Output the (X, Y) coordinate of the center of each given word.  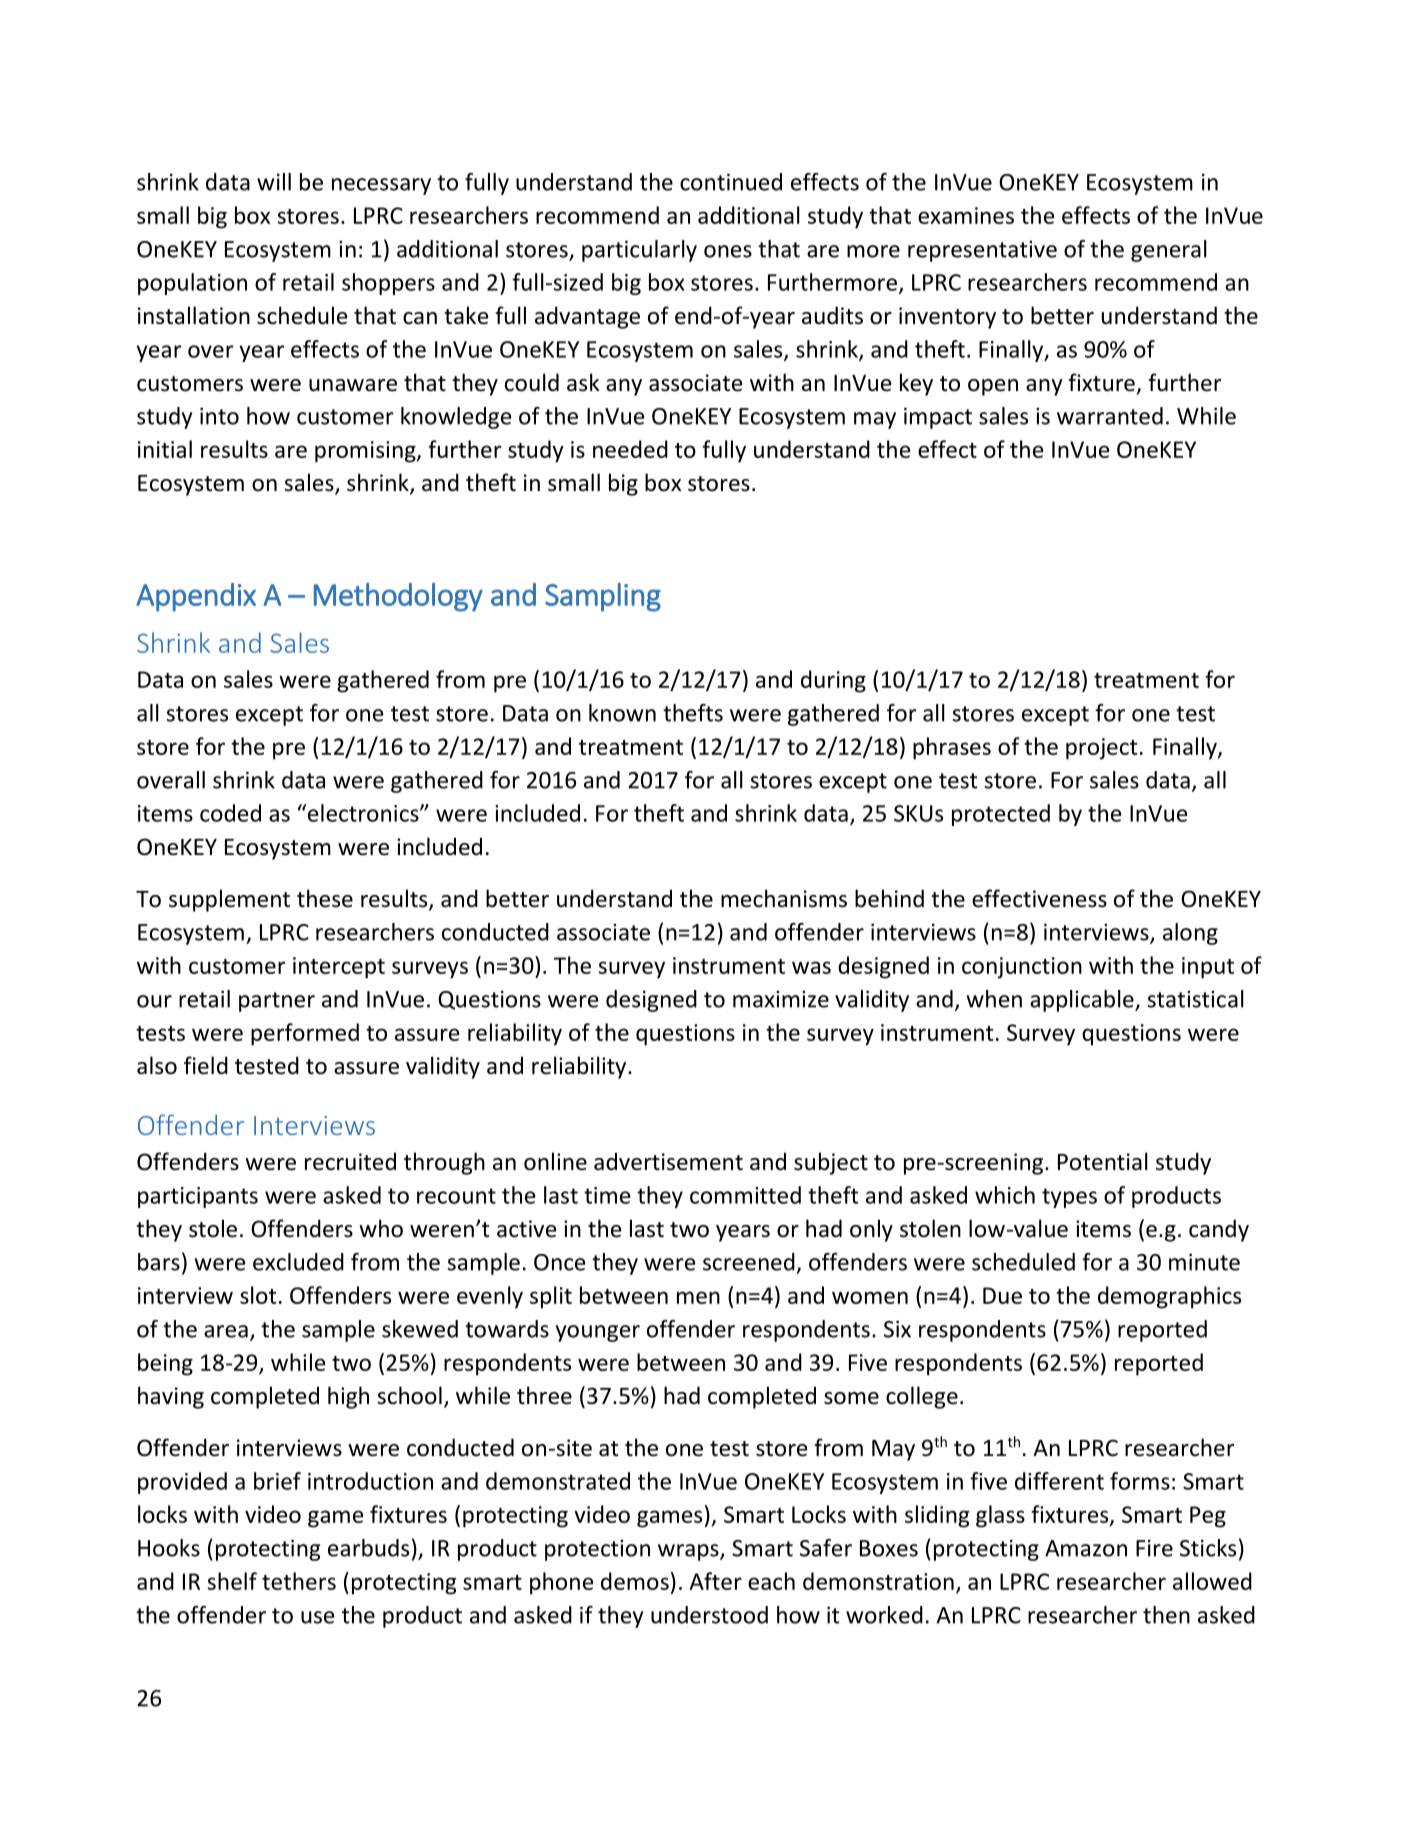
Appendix (196, 597)
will (274, 182)
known (622, 713)
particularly (639, 251)
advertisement (668, 1161)
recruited (350, 1161)
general (1169, 251)
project (1102, 749)
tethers (299, 1581)
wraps (689, 1552)
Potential (1103, 1161)
